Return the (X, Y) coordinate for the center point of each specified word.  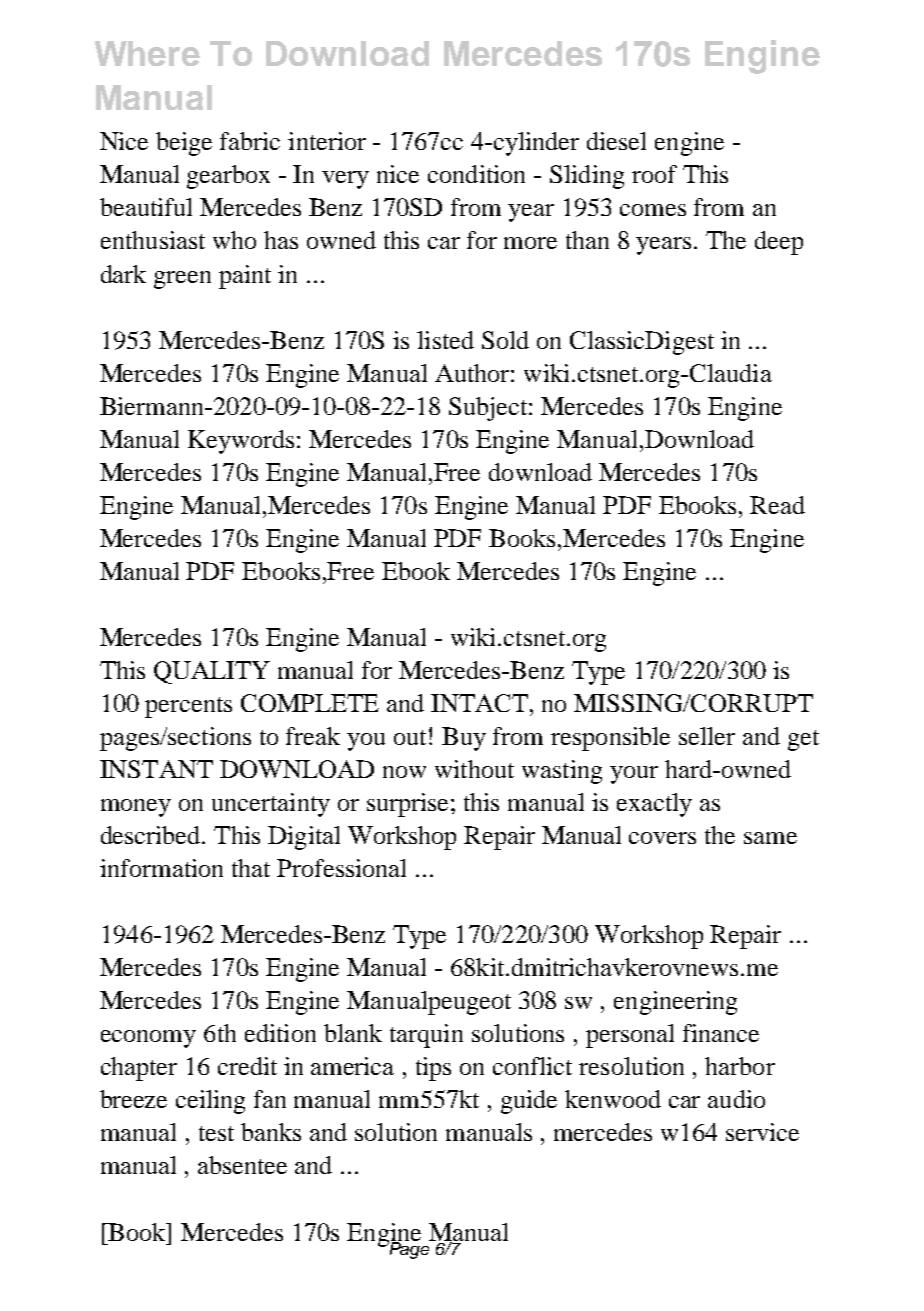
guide (529, 1102)
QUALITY (212, 672)
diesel (616, 141)
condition (476, 174)
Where (147, 53)
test (216, 1133)
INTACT (481, 703)
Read (777, 505)
